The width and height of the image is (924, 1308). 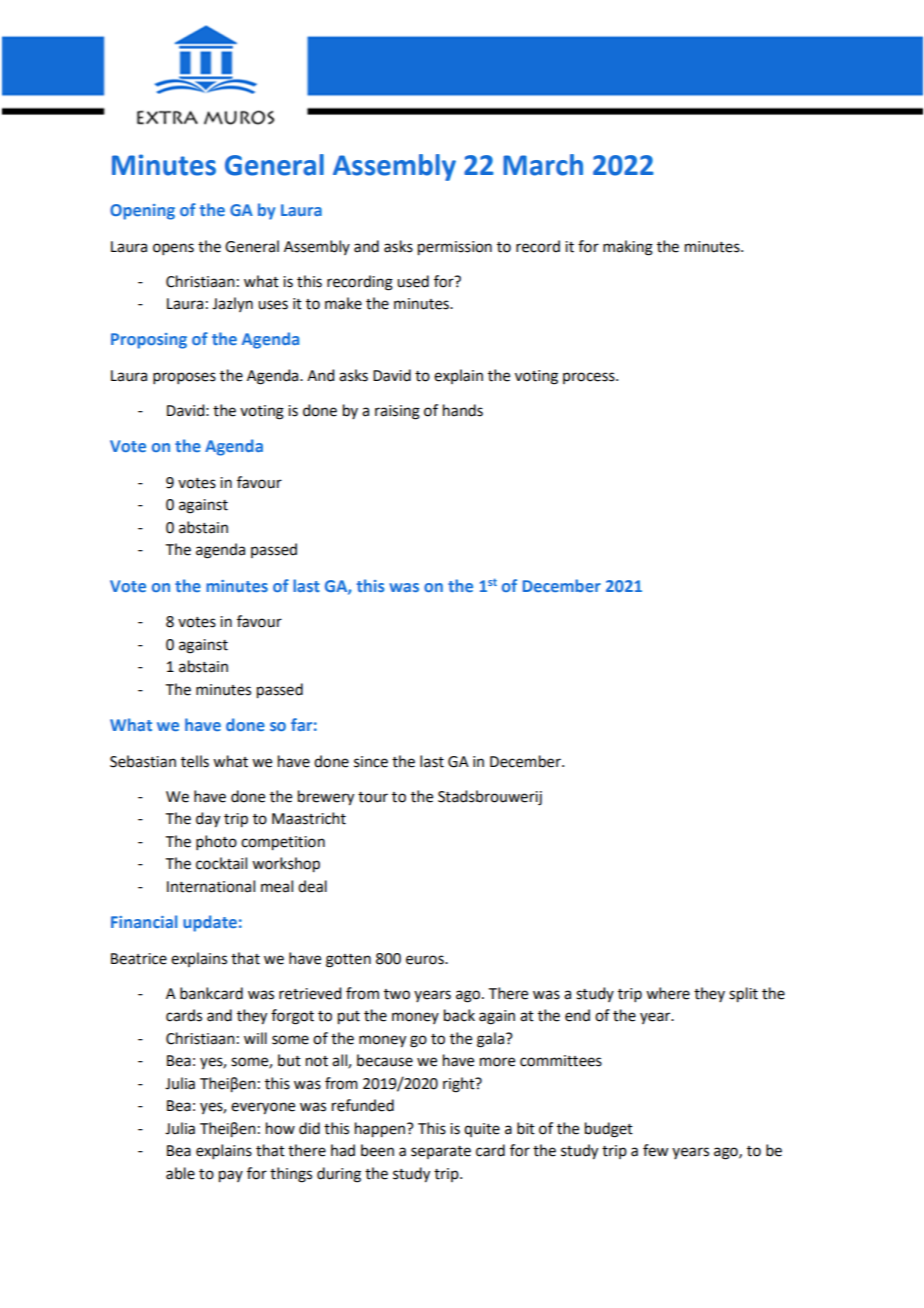 What do you see at coordinates (195, 761) in the image?
I see `tells` at bounding box center [195, 761].
